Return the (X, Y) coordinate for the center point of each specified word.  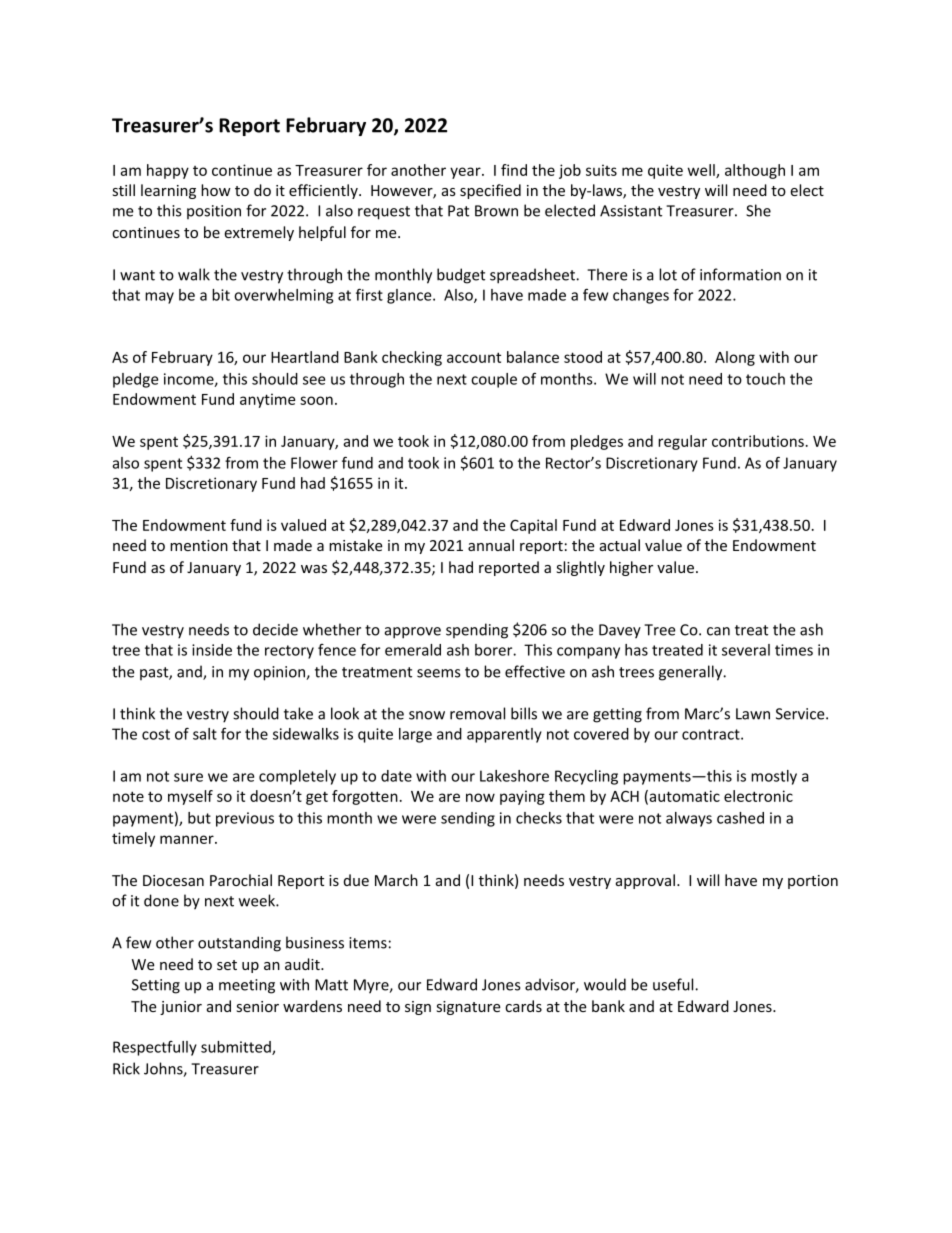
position (214, 212)
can (718, 631)
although (755, 171)
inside (212, 650)
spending (477, 631)
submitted (237, 1048)
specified (490, 191)
